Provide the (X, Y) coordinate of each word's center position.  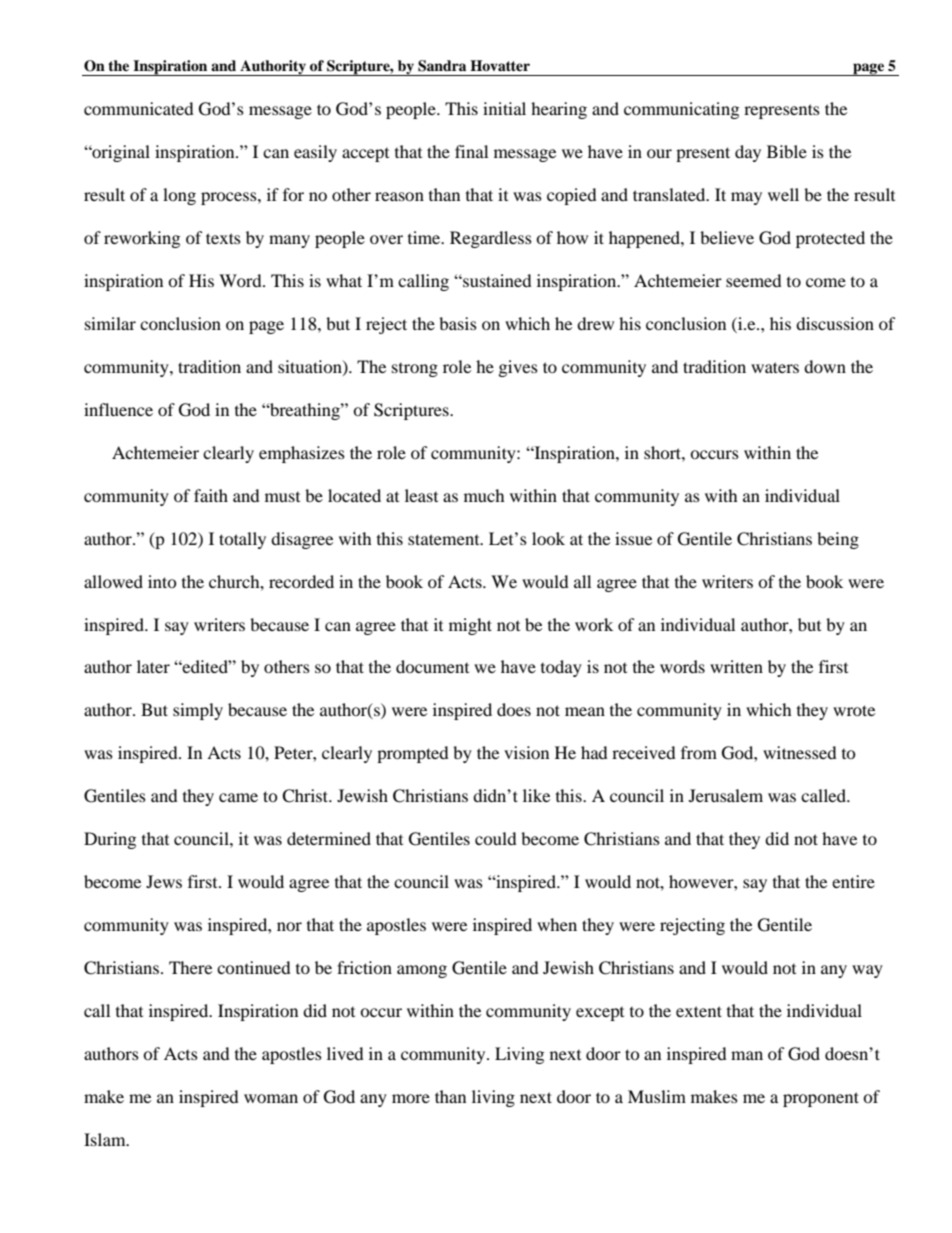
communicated (139, 108)
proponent (821, 1099)
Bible (787, 151)
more (411, 1098)
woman (271, 1098)
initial (504, 108)
